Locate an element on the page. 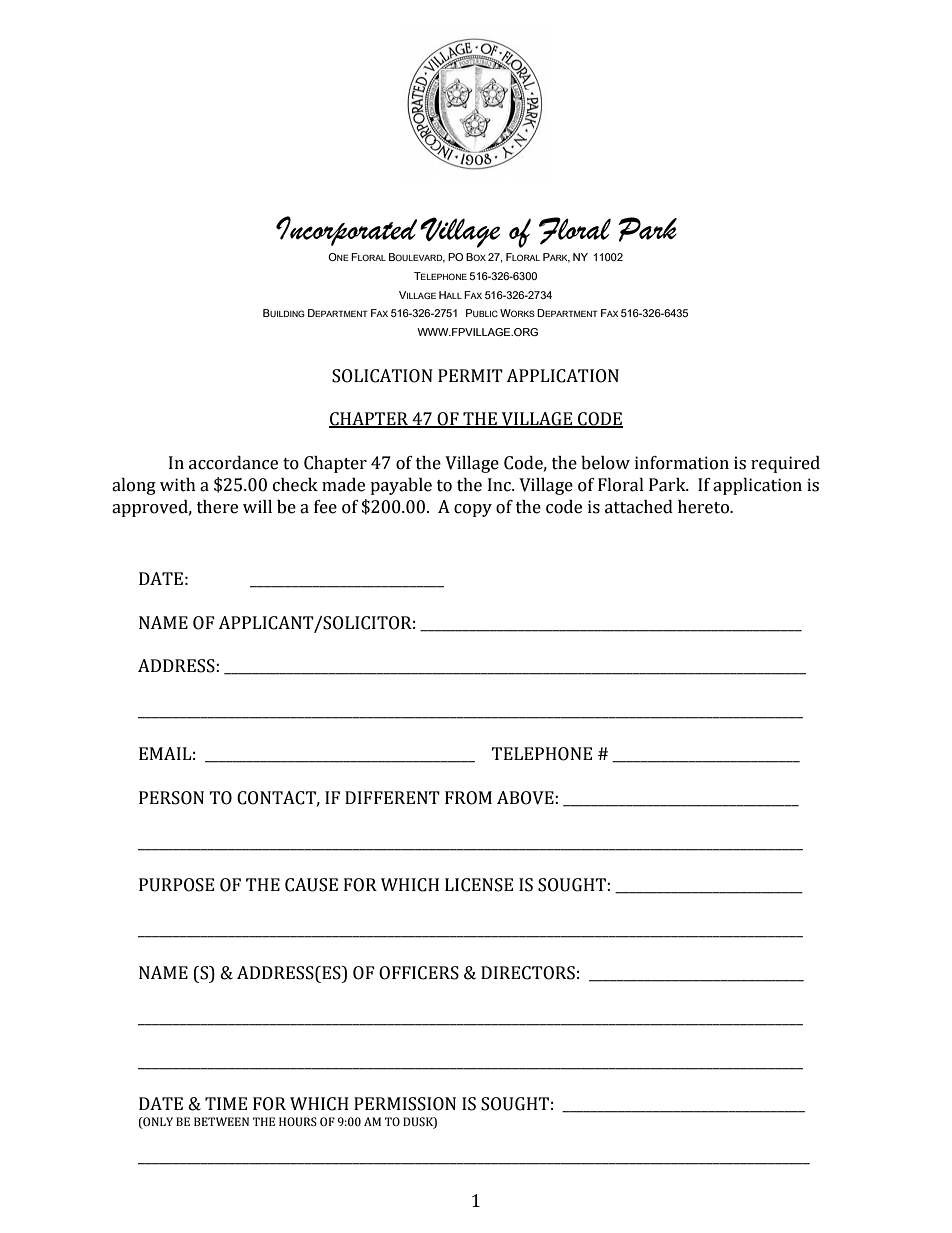 The width and height of the document is (952, 1233). PERMISSION is located at coordinates (405, 1104).
